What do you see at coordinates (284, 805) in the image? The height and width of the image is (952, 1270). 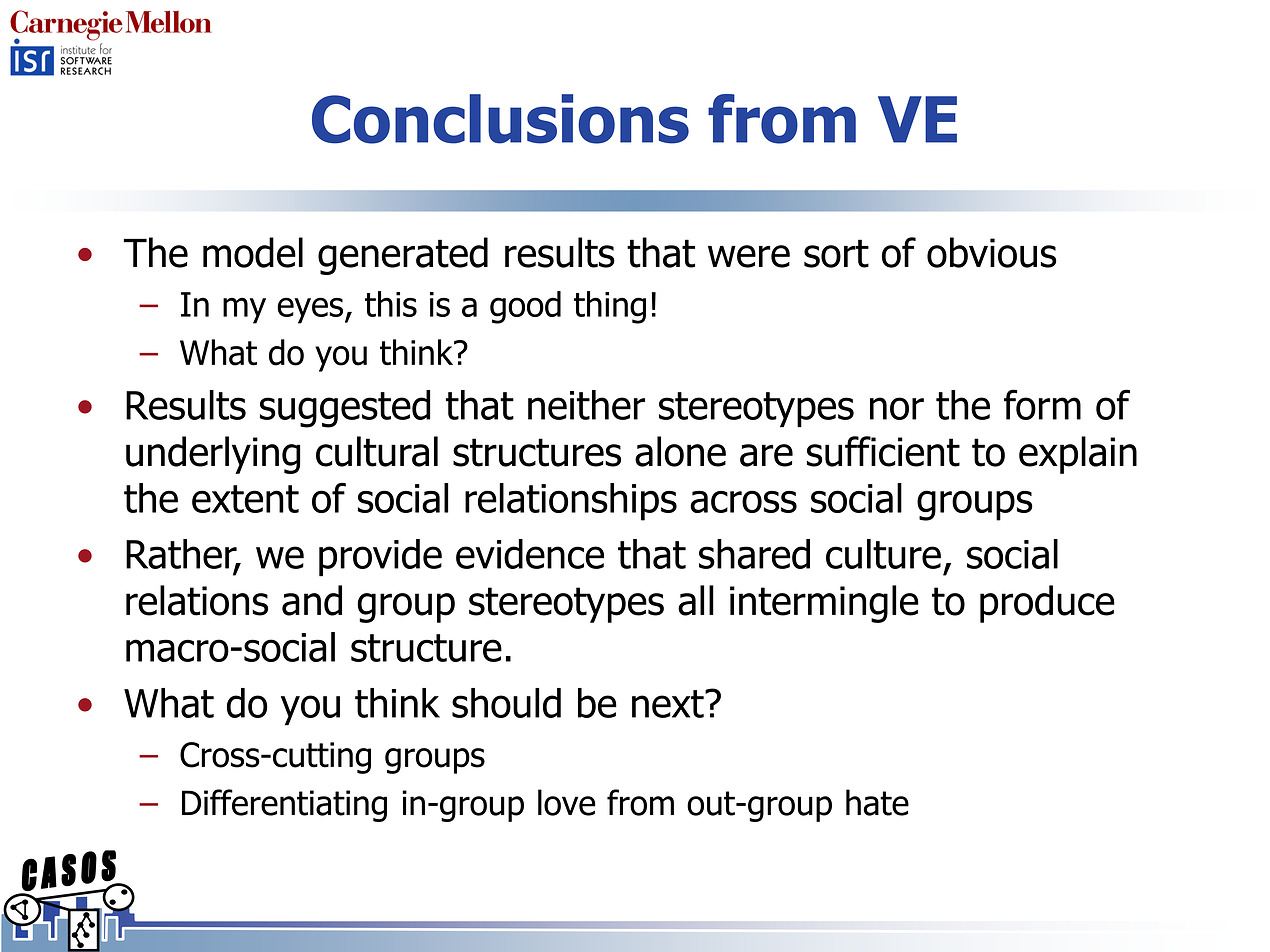 I see `Differentiating` at bounding box center [284, 805].
